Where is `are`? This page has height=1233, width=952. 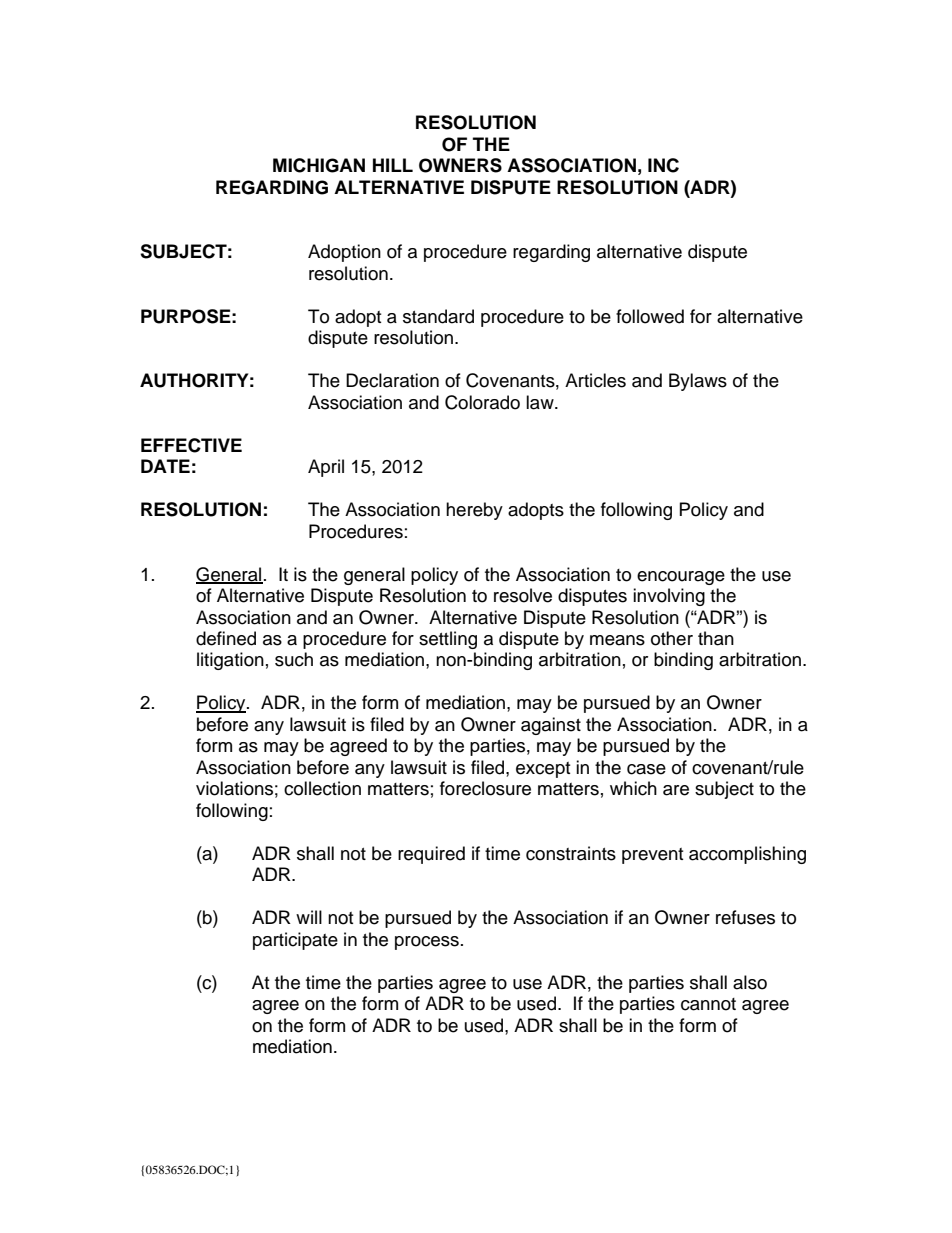
are is located at coordinates (676, 790).
